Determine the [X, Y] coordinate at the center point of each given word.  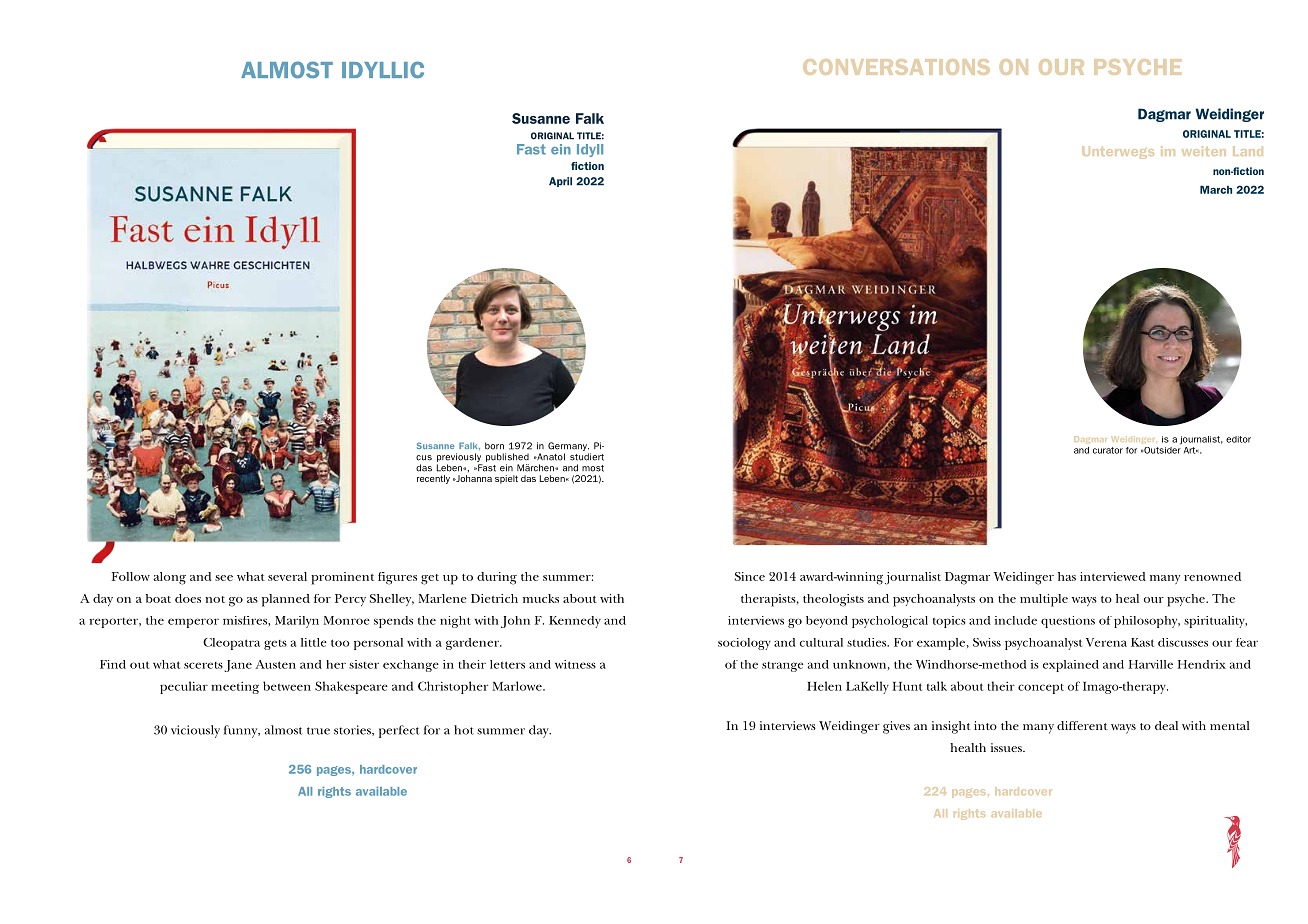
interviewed [1113, 576]
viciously [195, 731]
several [287, 576]
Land [1248, 151]
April [560, 182]
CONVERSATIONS [896, 67]
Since [750, 576]
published [507, 457]
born [494, 446]
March [1216, 189]
